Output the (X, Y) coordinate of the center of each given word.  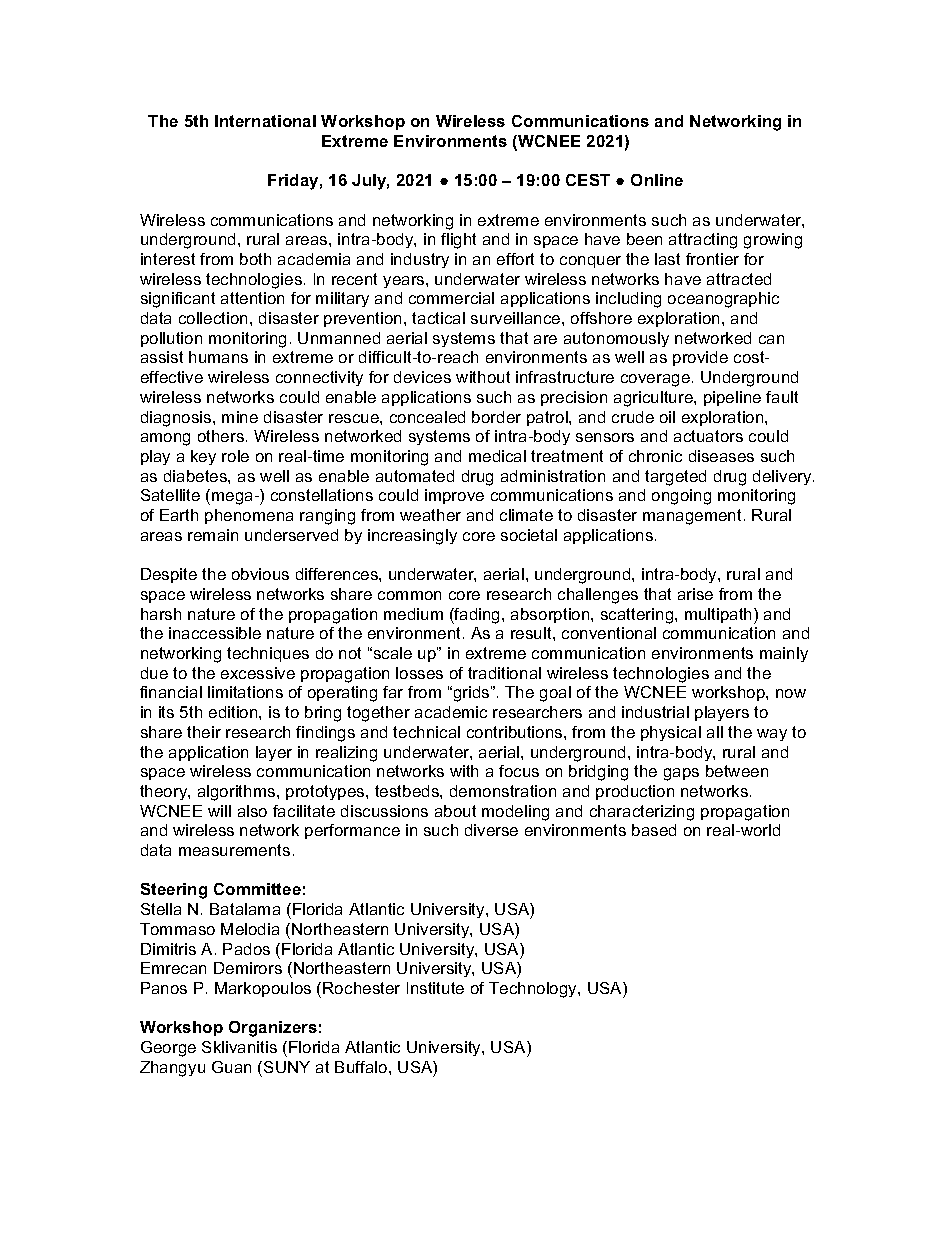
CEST (588, 180)
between (737, 771)
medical (497, 456)
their (204, 732)
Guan (231, 1067)
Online (657, 180)
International (265, 121)
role (235, 456)
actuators (708, 436)
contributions (516, 732)
